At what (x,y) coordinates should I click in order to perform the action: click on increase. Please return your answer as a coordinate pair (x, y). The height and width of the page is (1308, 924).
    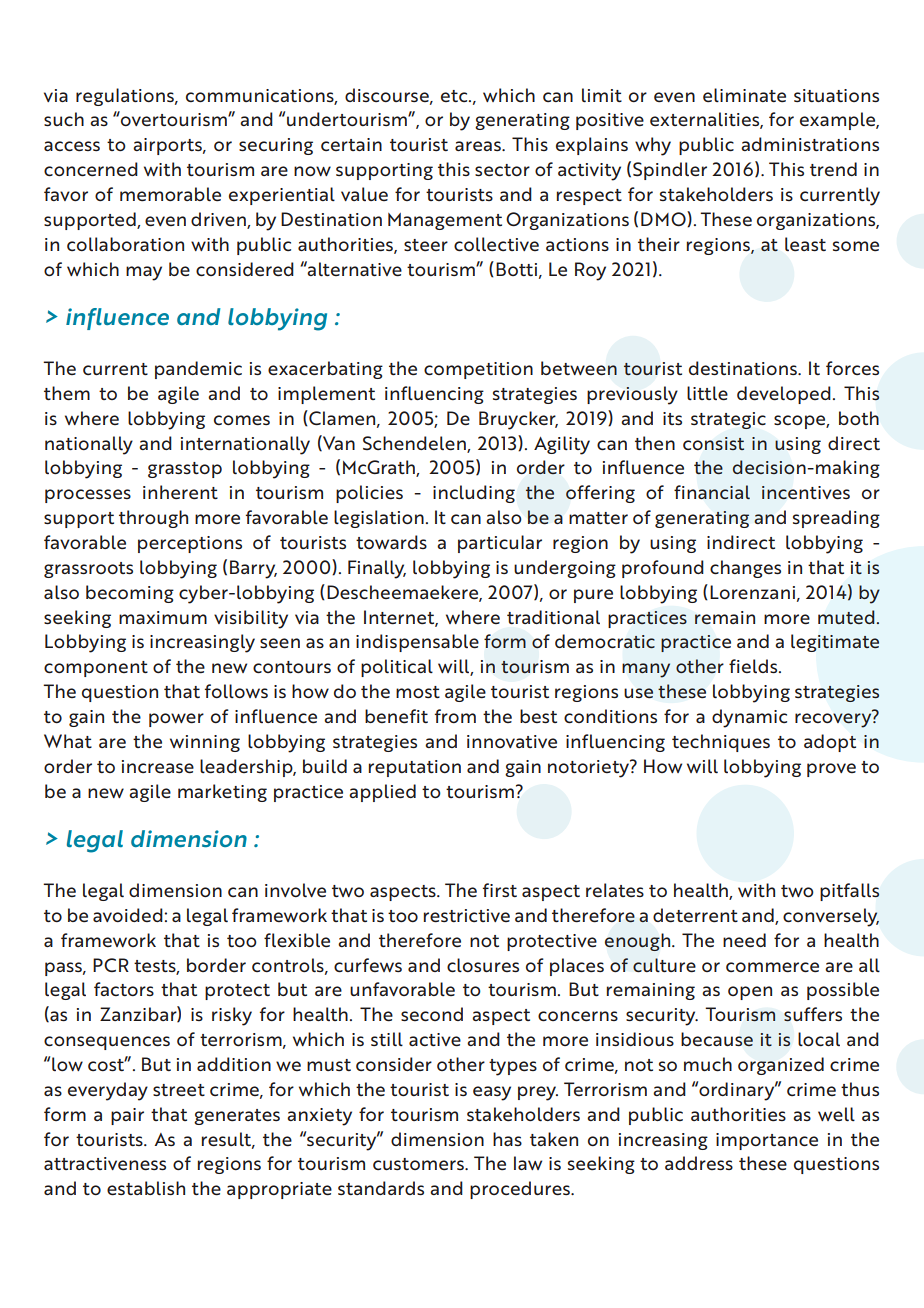
    Looking at the image, I should click on (158, 767).
